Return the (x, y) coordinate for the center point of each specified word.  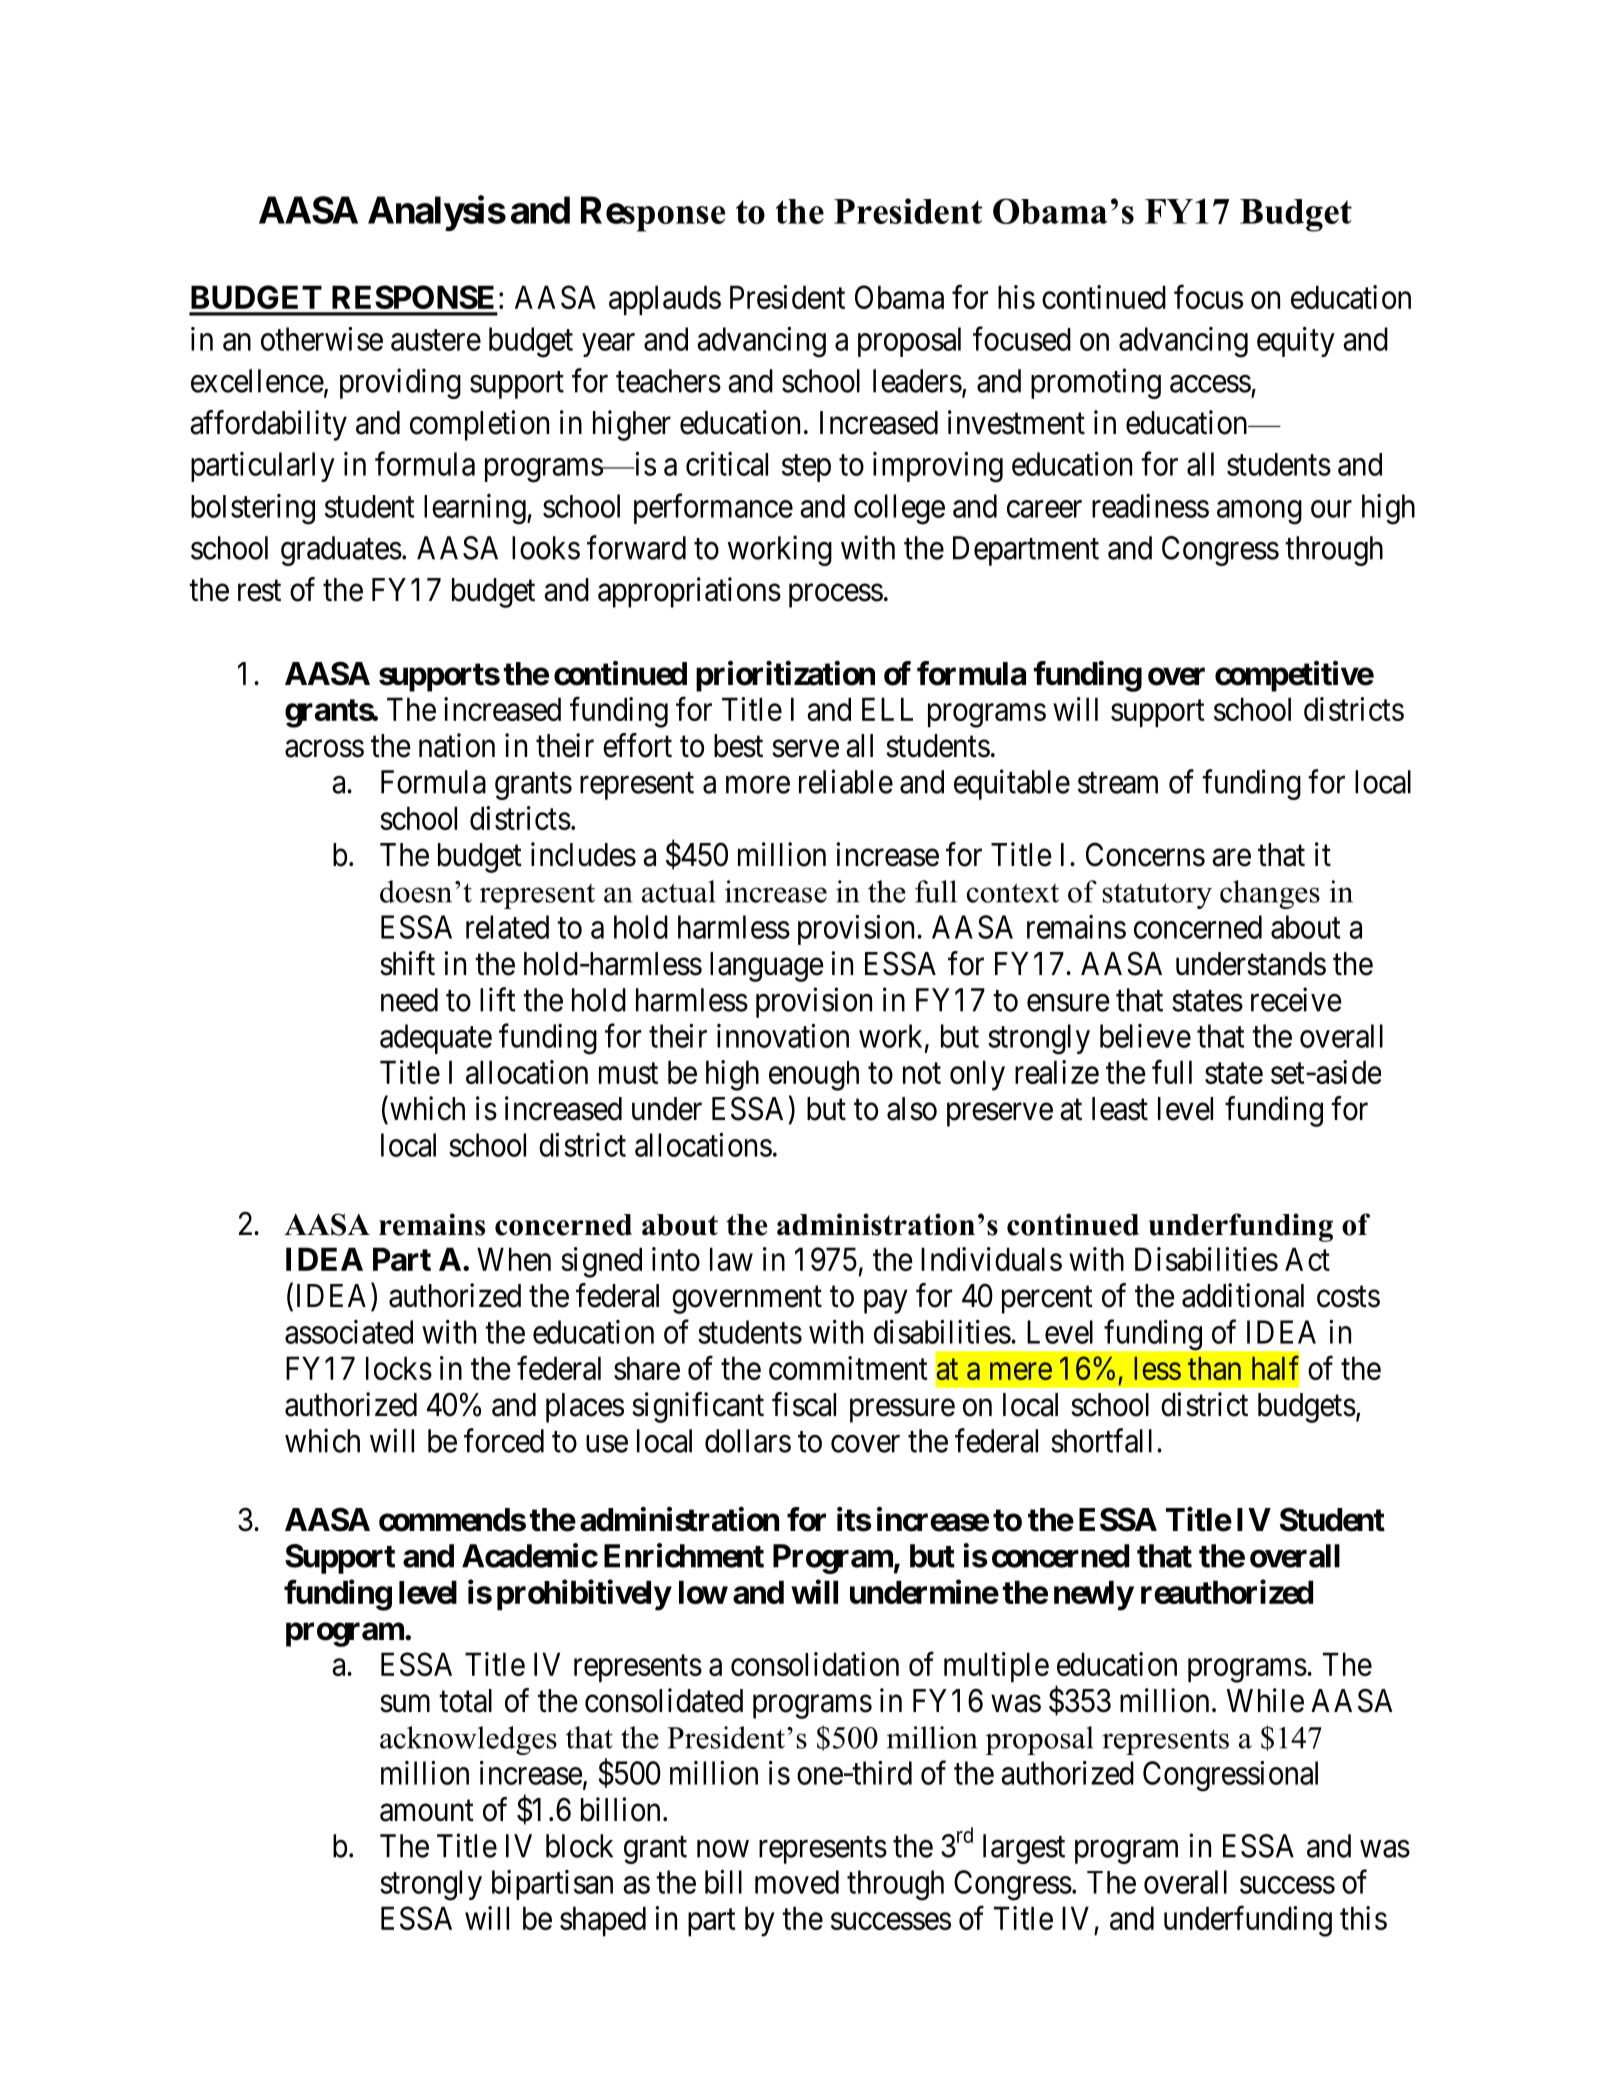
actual (679, 891)
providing (400, 383)
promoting (1096, 383)
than (1214, 1368)
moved (797, 1882)
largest (1024, 1849)
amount (427, 1811)
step (806, 468)
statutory (1157, 896)
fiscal (804, 1404)
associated (349, 1332)
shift (407, 963)
